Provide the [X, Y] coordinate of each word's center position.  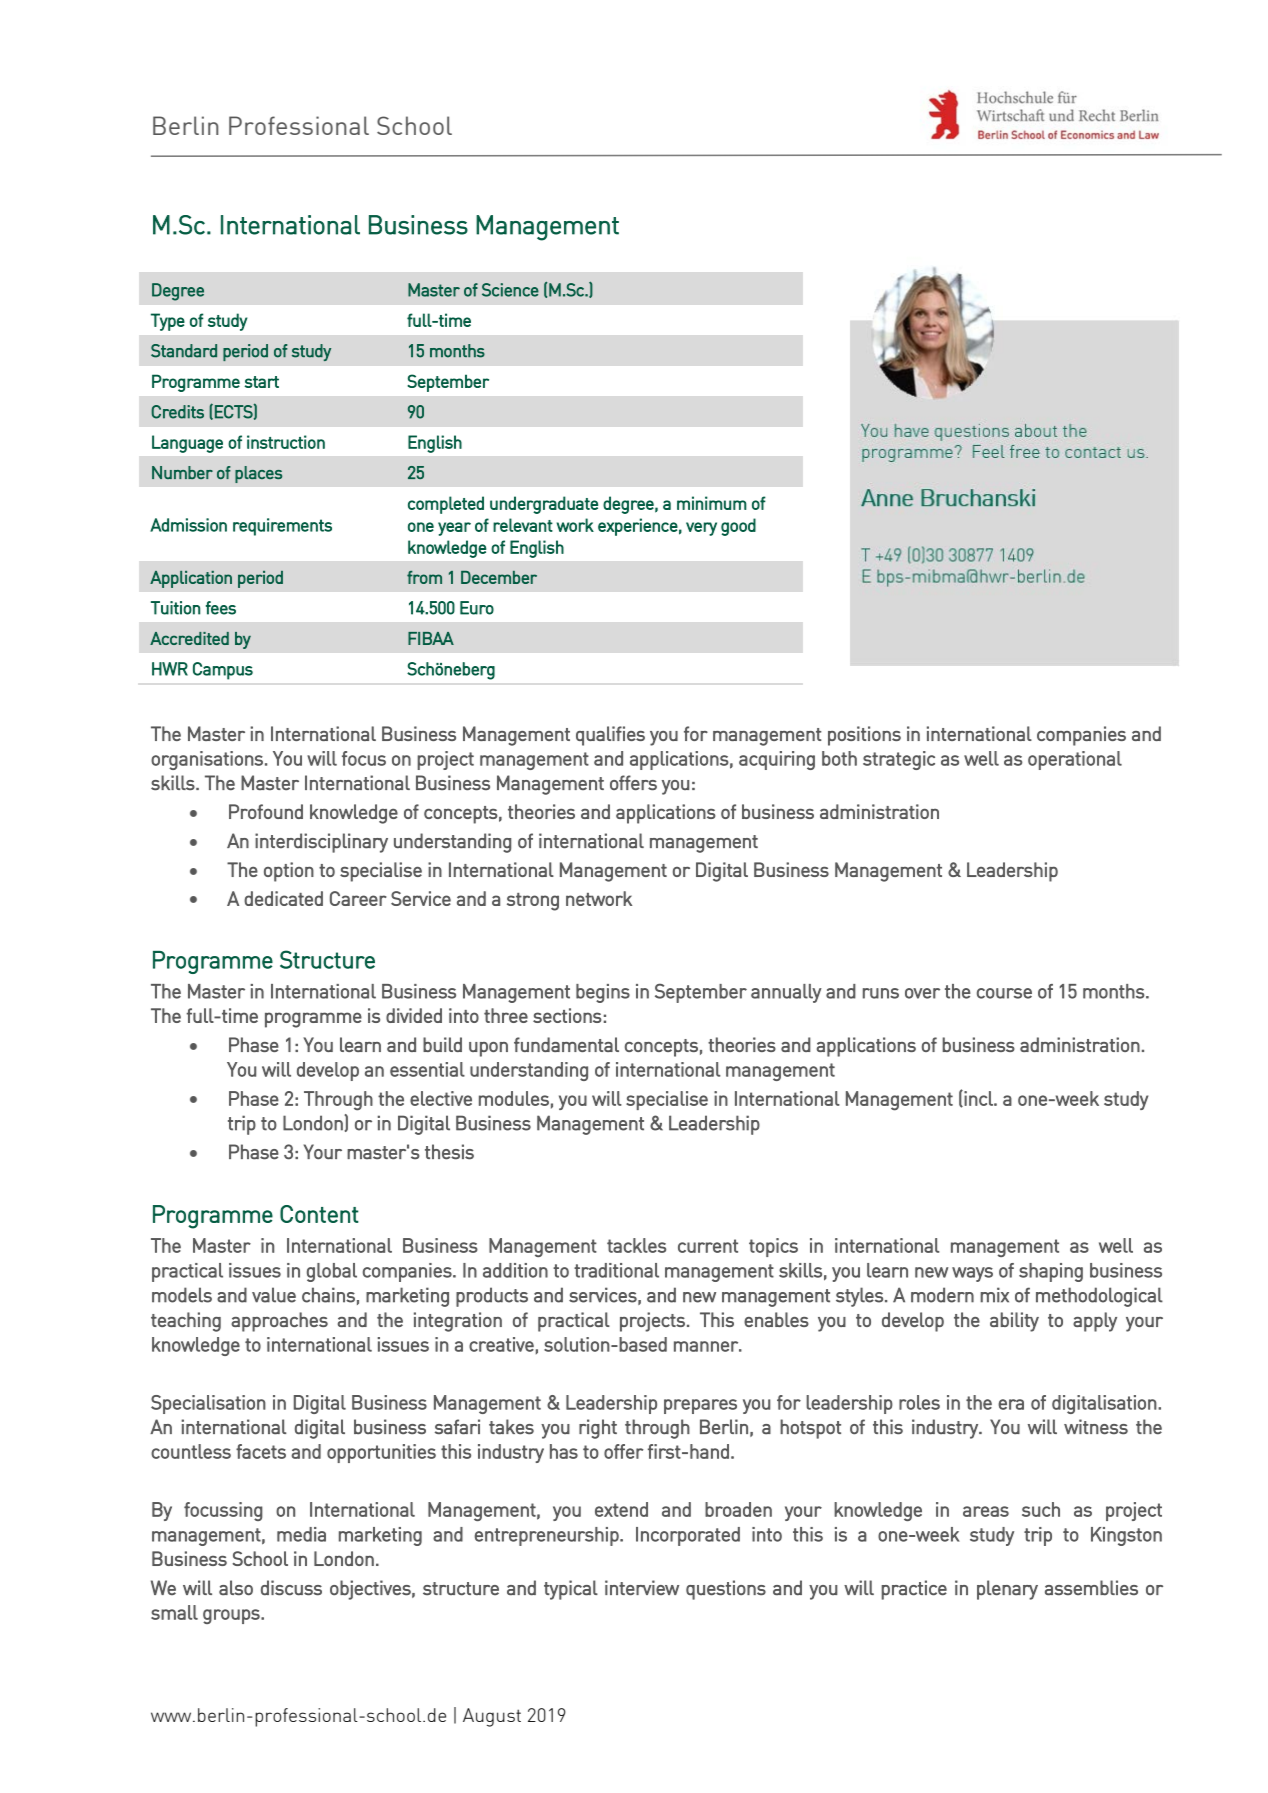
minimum [712, 503]
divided [414, 1015]
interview [642, 1588]
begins [603, 993]
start [261, 382]
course [1004, 993]
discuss [291, 1588]
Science [510, 290]
